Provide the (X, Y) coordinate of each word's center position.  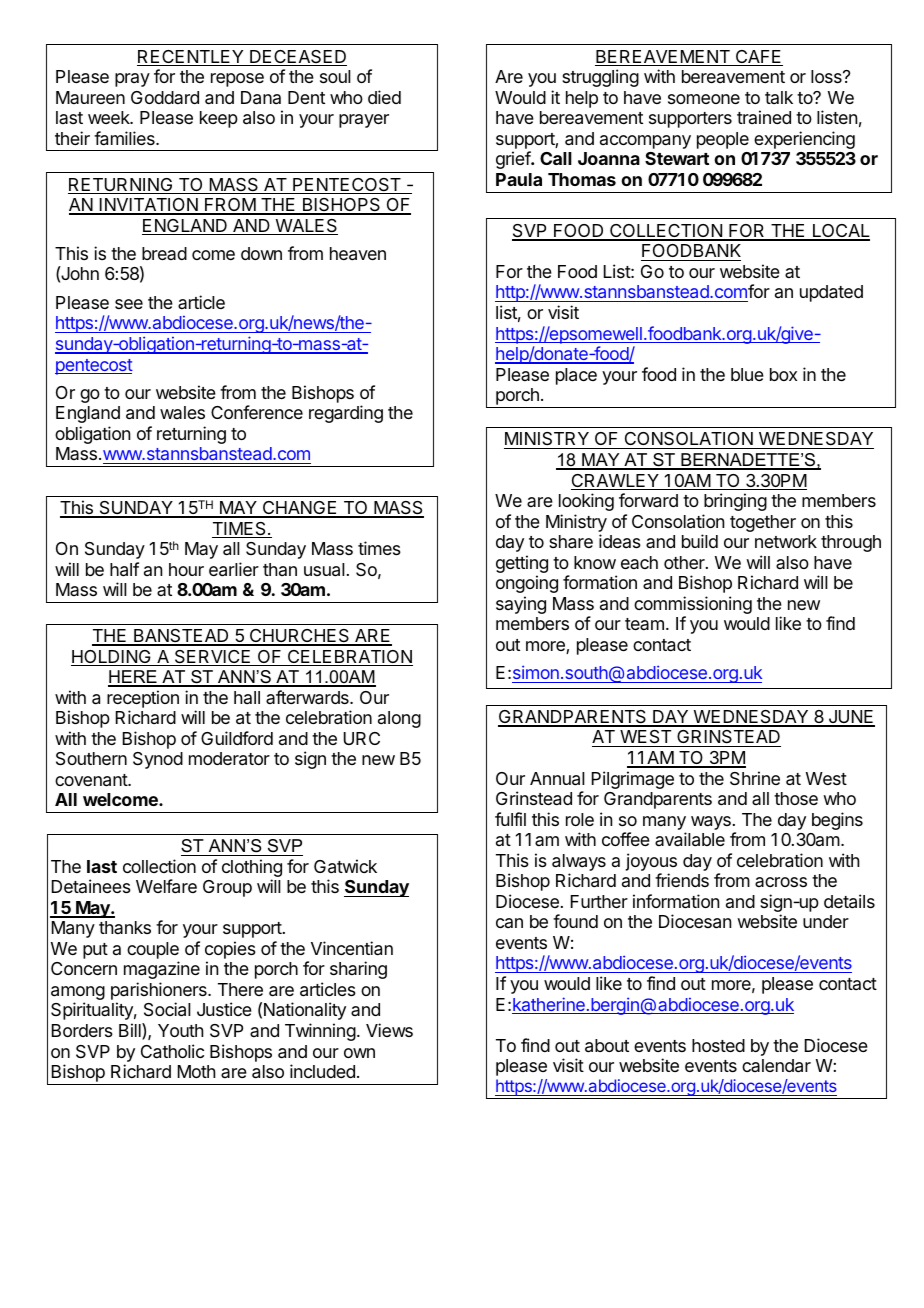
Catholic (172, 1051)
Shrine (755, 778)
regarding (346, 414)
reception (143, 699)
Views (389, 1030)
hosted (718, 1045)
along (399, 719)
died (384, 97)
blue (747, 374)
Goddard (165, 97)
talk (779, 97)
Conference (257, 412)
